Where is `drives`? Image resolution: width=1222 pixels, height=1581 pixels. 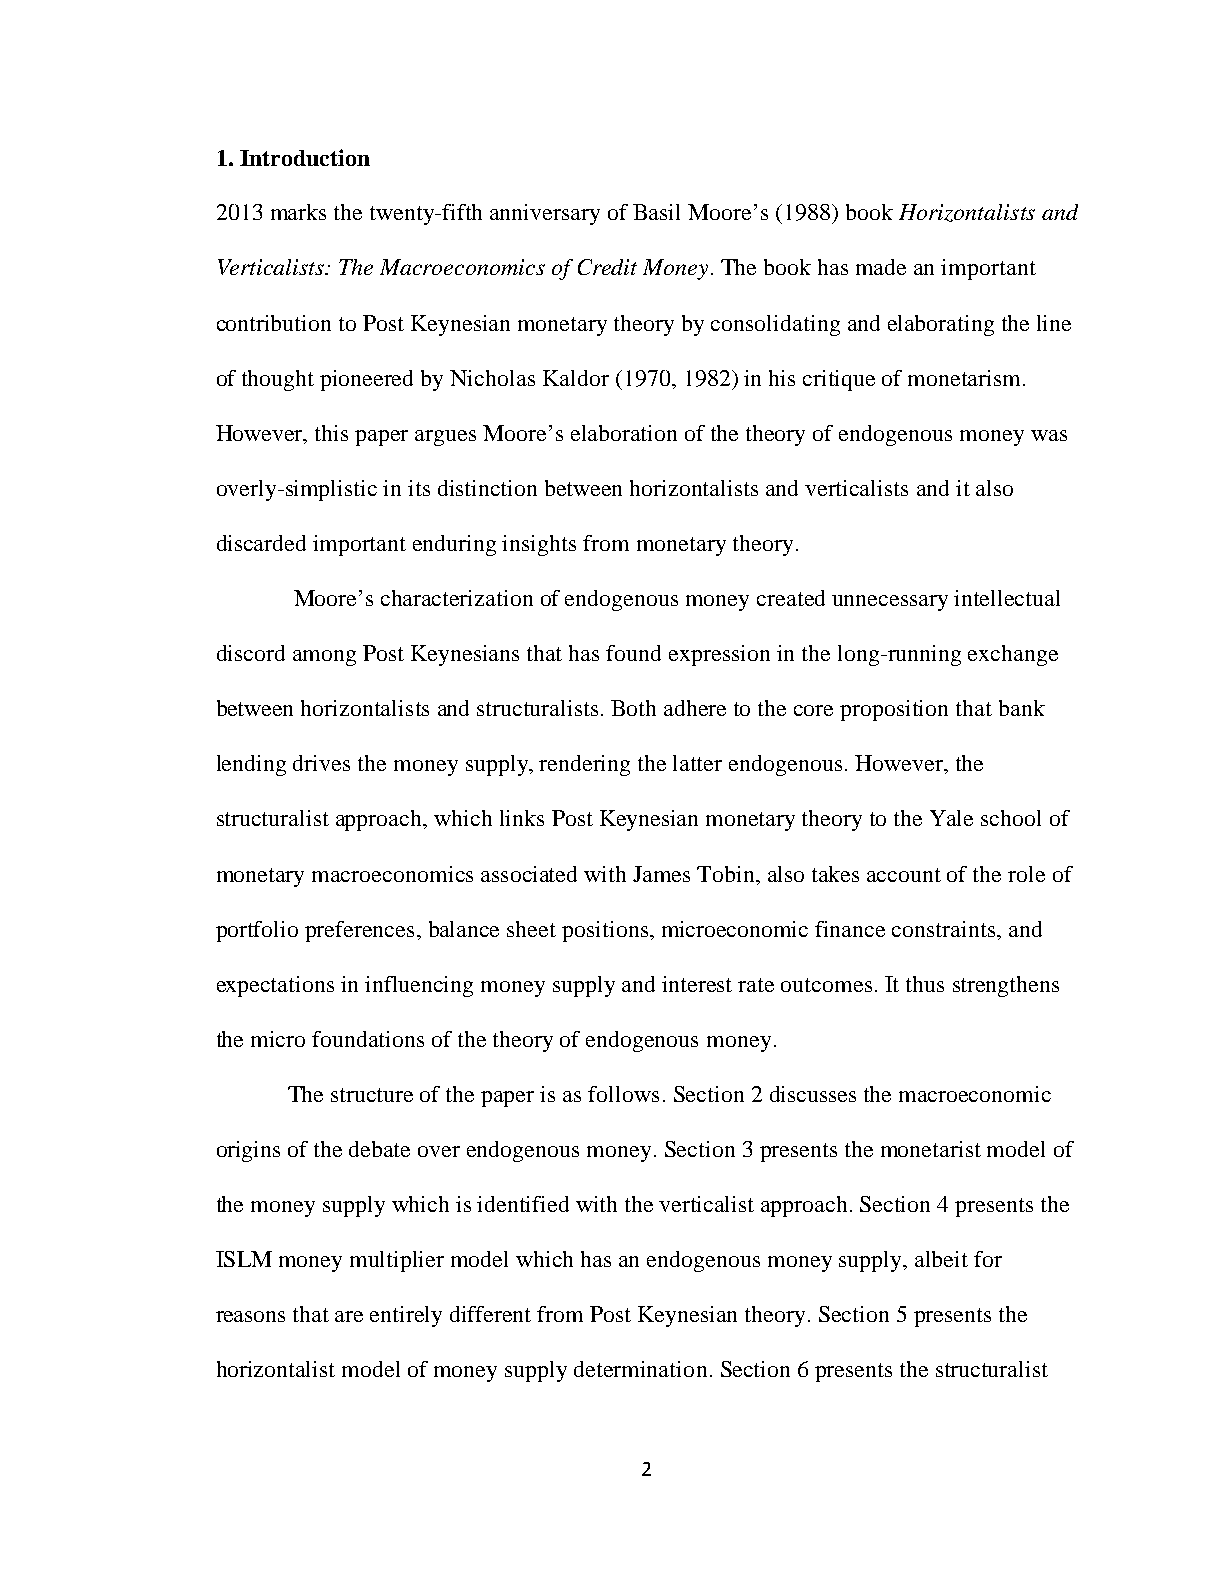
drives is located at coordinates (321, 763).
